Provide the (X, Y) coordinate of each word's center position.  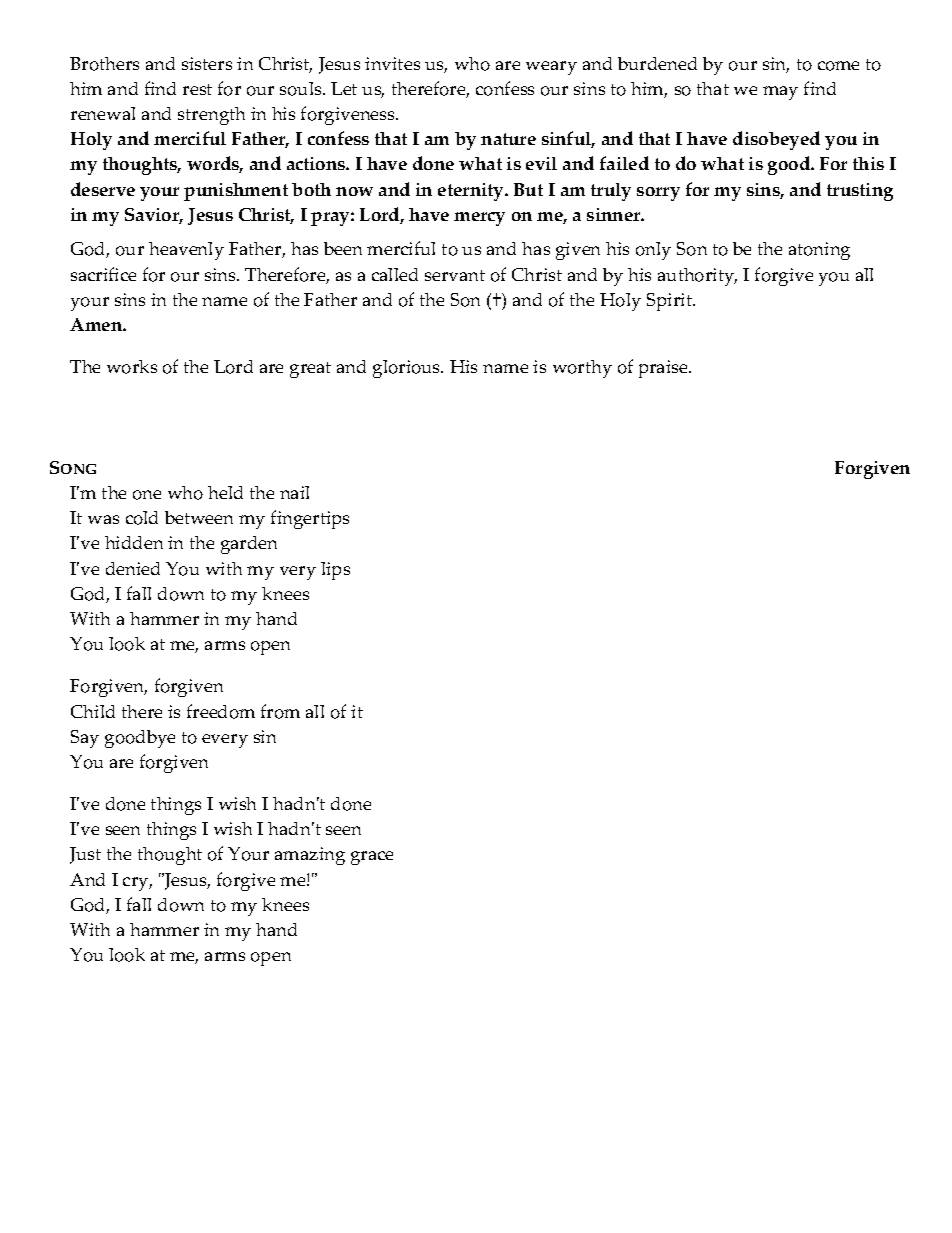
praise (664, 369)
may (780, 93)
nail (294, 492)
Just (85, 855)
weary (551, 68)
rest (197, 89)
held (225, 492)
